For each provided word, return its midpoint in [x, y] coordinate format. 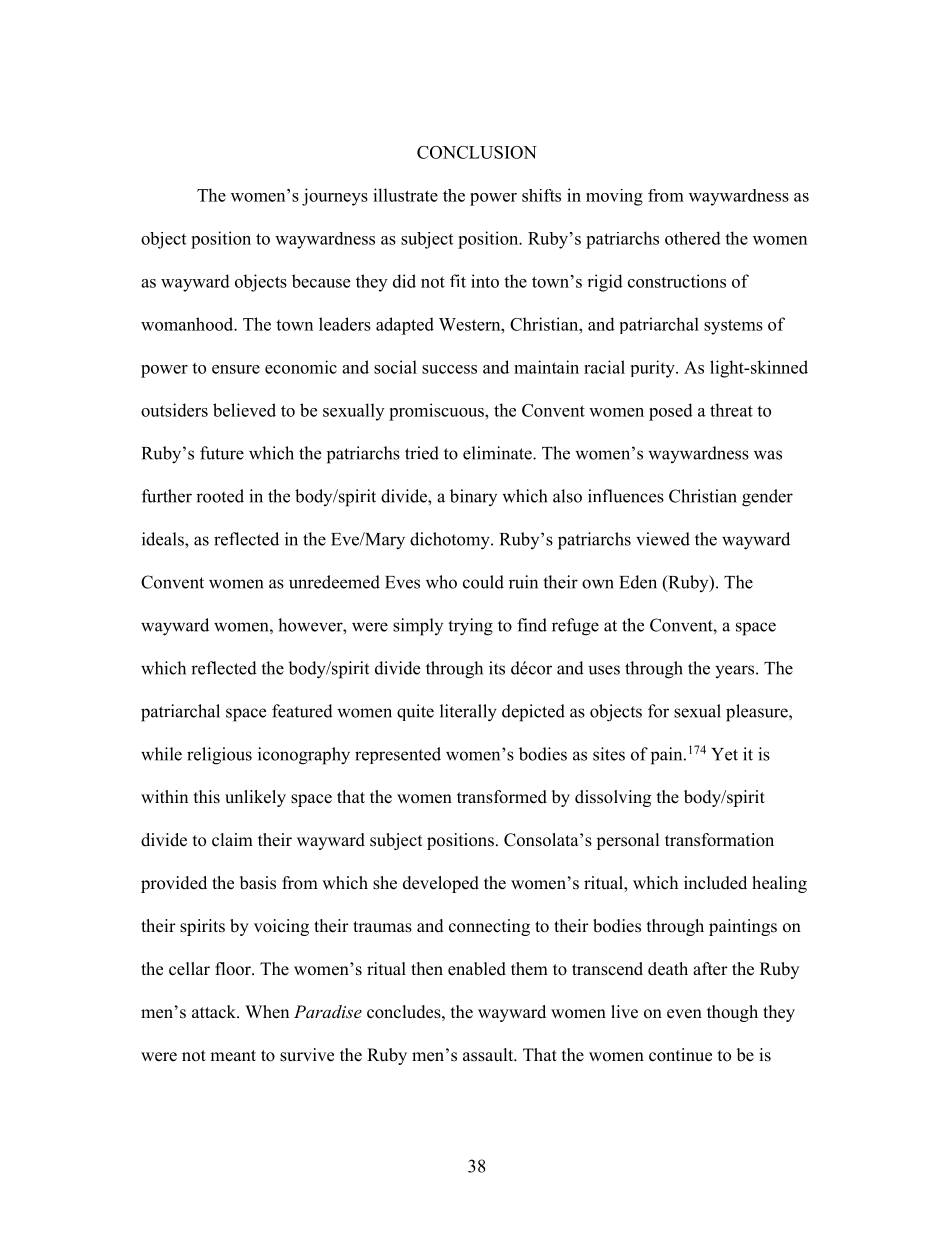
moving [614, 197]
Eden [638, 582]
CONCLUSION [477, 152]
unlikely [255, 798]
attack [215, 1012]
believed [244, 410]
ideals [164, 539]
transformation [719, 840]
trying [470, 627]
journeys [335, 197]
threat [731, 410]
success [449, 369]
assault [489, 1055]
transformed [502, 797]
